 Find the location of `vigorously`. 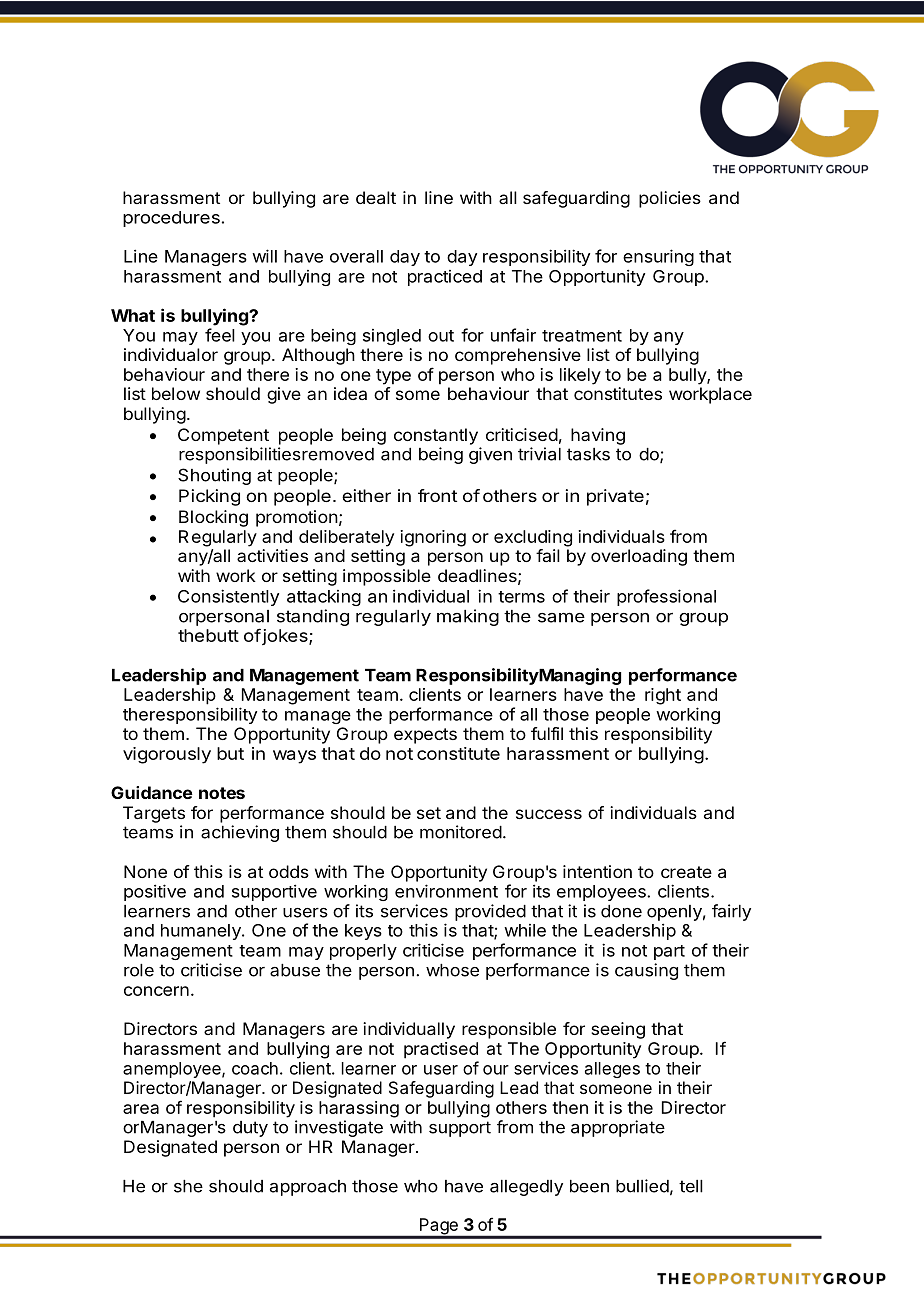

vigorously is located at coordinates (167, 755).
